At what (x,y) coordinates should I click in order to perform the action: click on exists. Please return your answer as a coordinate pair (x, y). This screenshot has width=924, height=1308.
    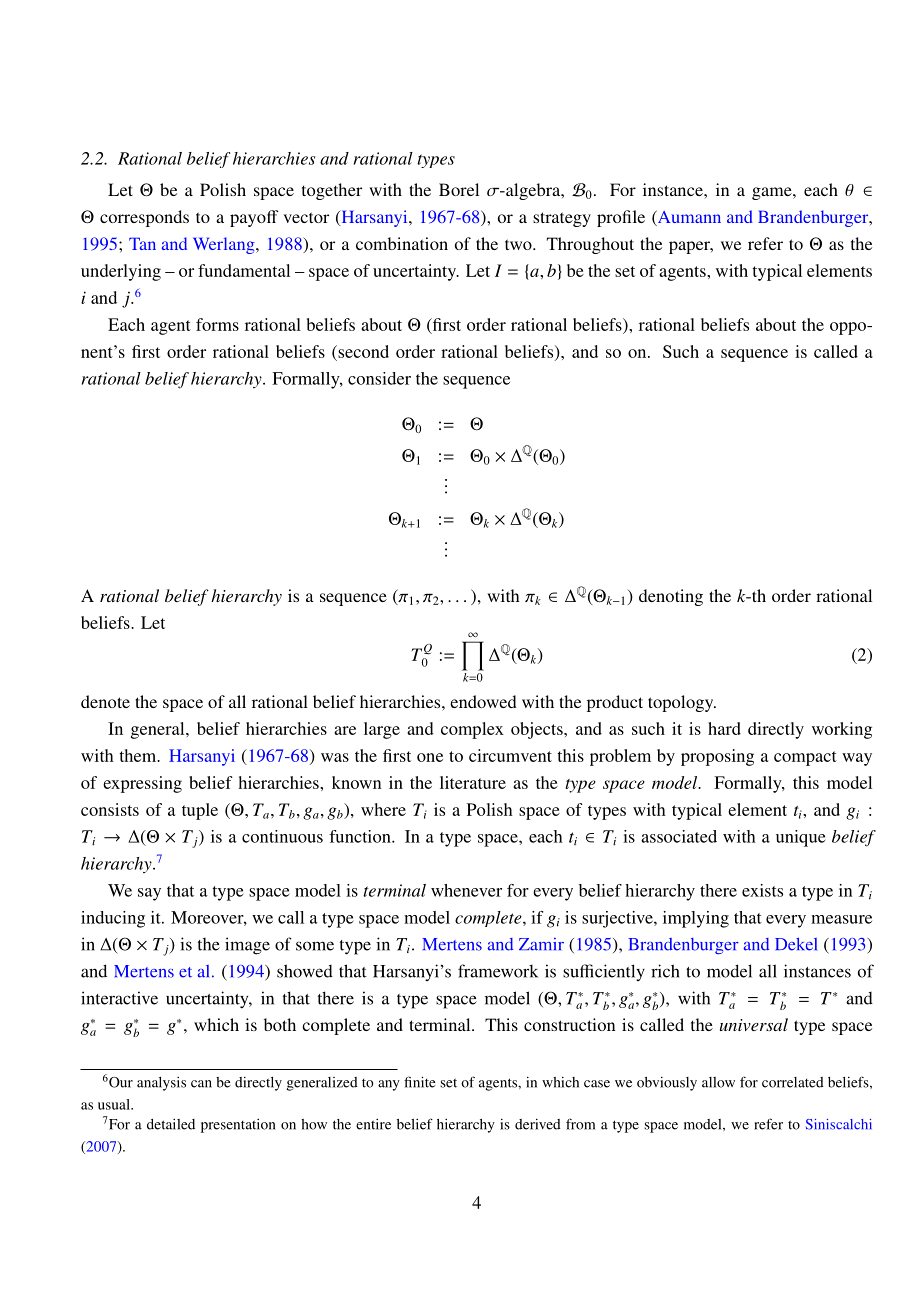
    Looking at the image, I should click on (762, 890).
